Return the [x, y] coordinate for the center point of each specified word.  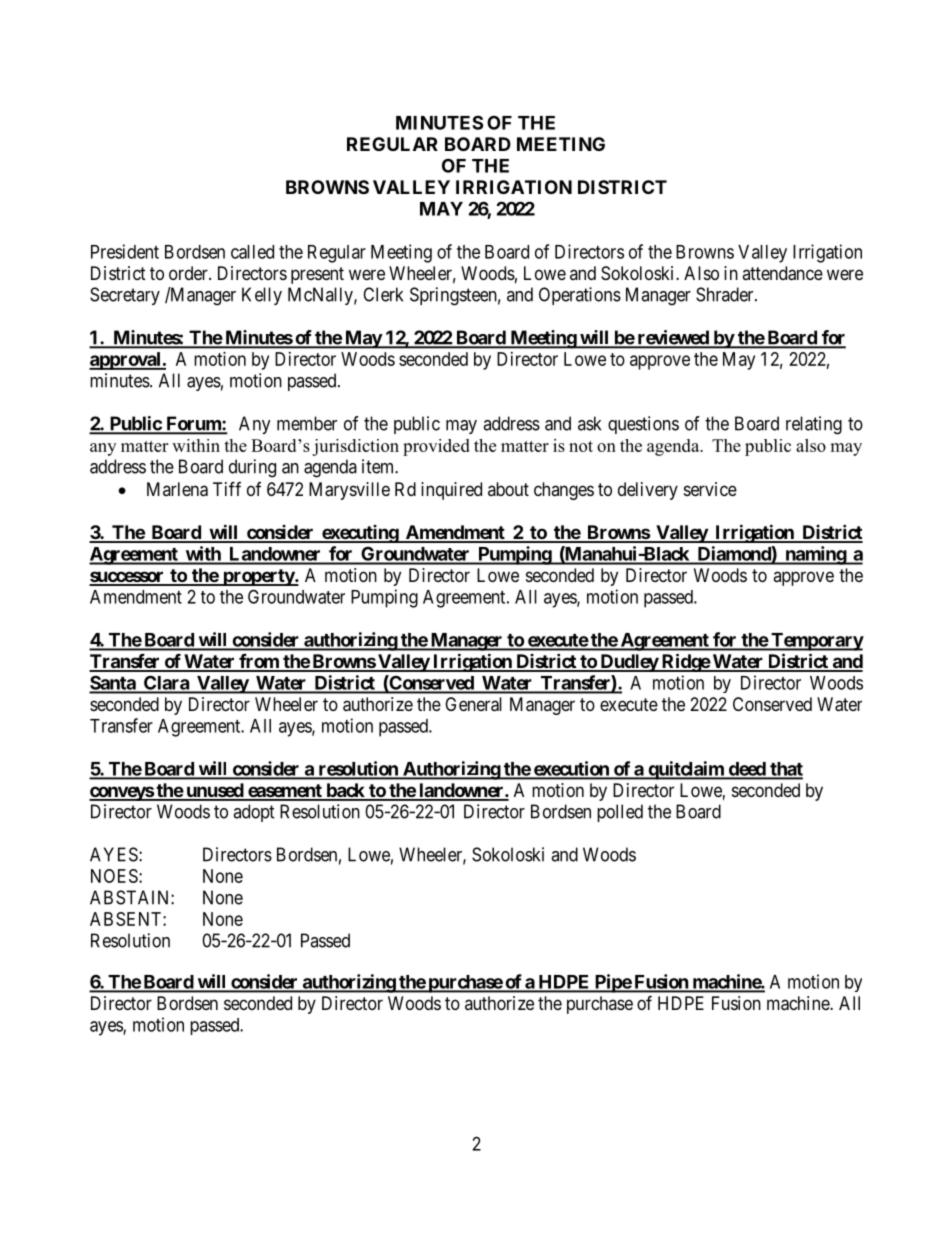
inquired [451, 491]
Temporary [816, 642]
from [259, 662]
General [473, 704]
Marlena [177, 489]
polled [620, 813]
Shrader [726, 294]
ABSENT [127, 919]
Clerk [383, 294]
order [189, 273]
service [710, 489]
